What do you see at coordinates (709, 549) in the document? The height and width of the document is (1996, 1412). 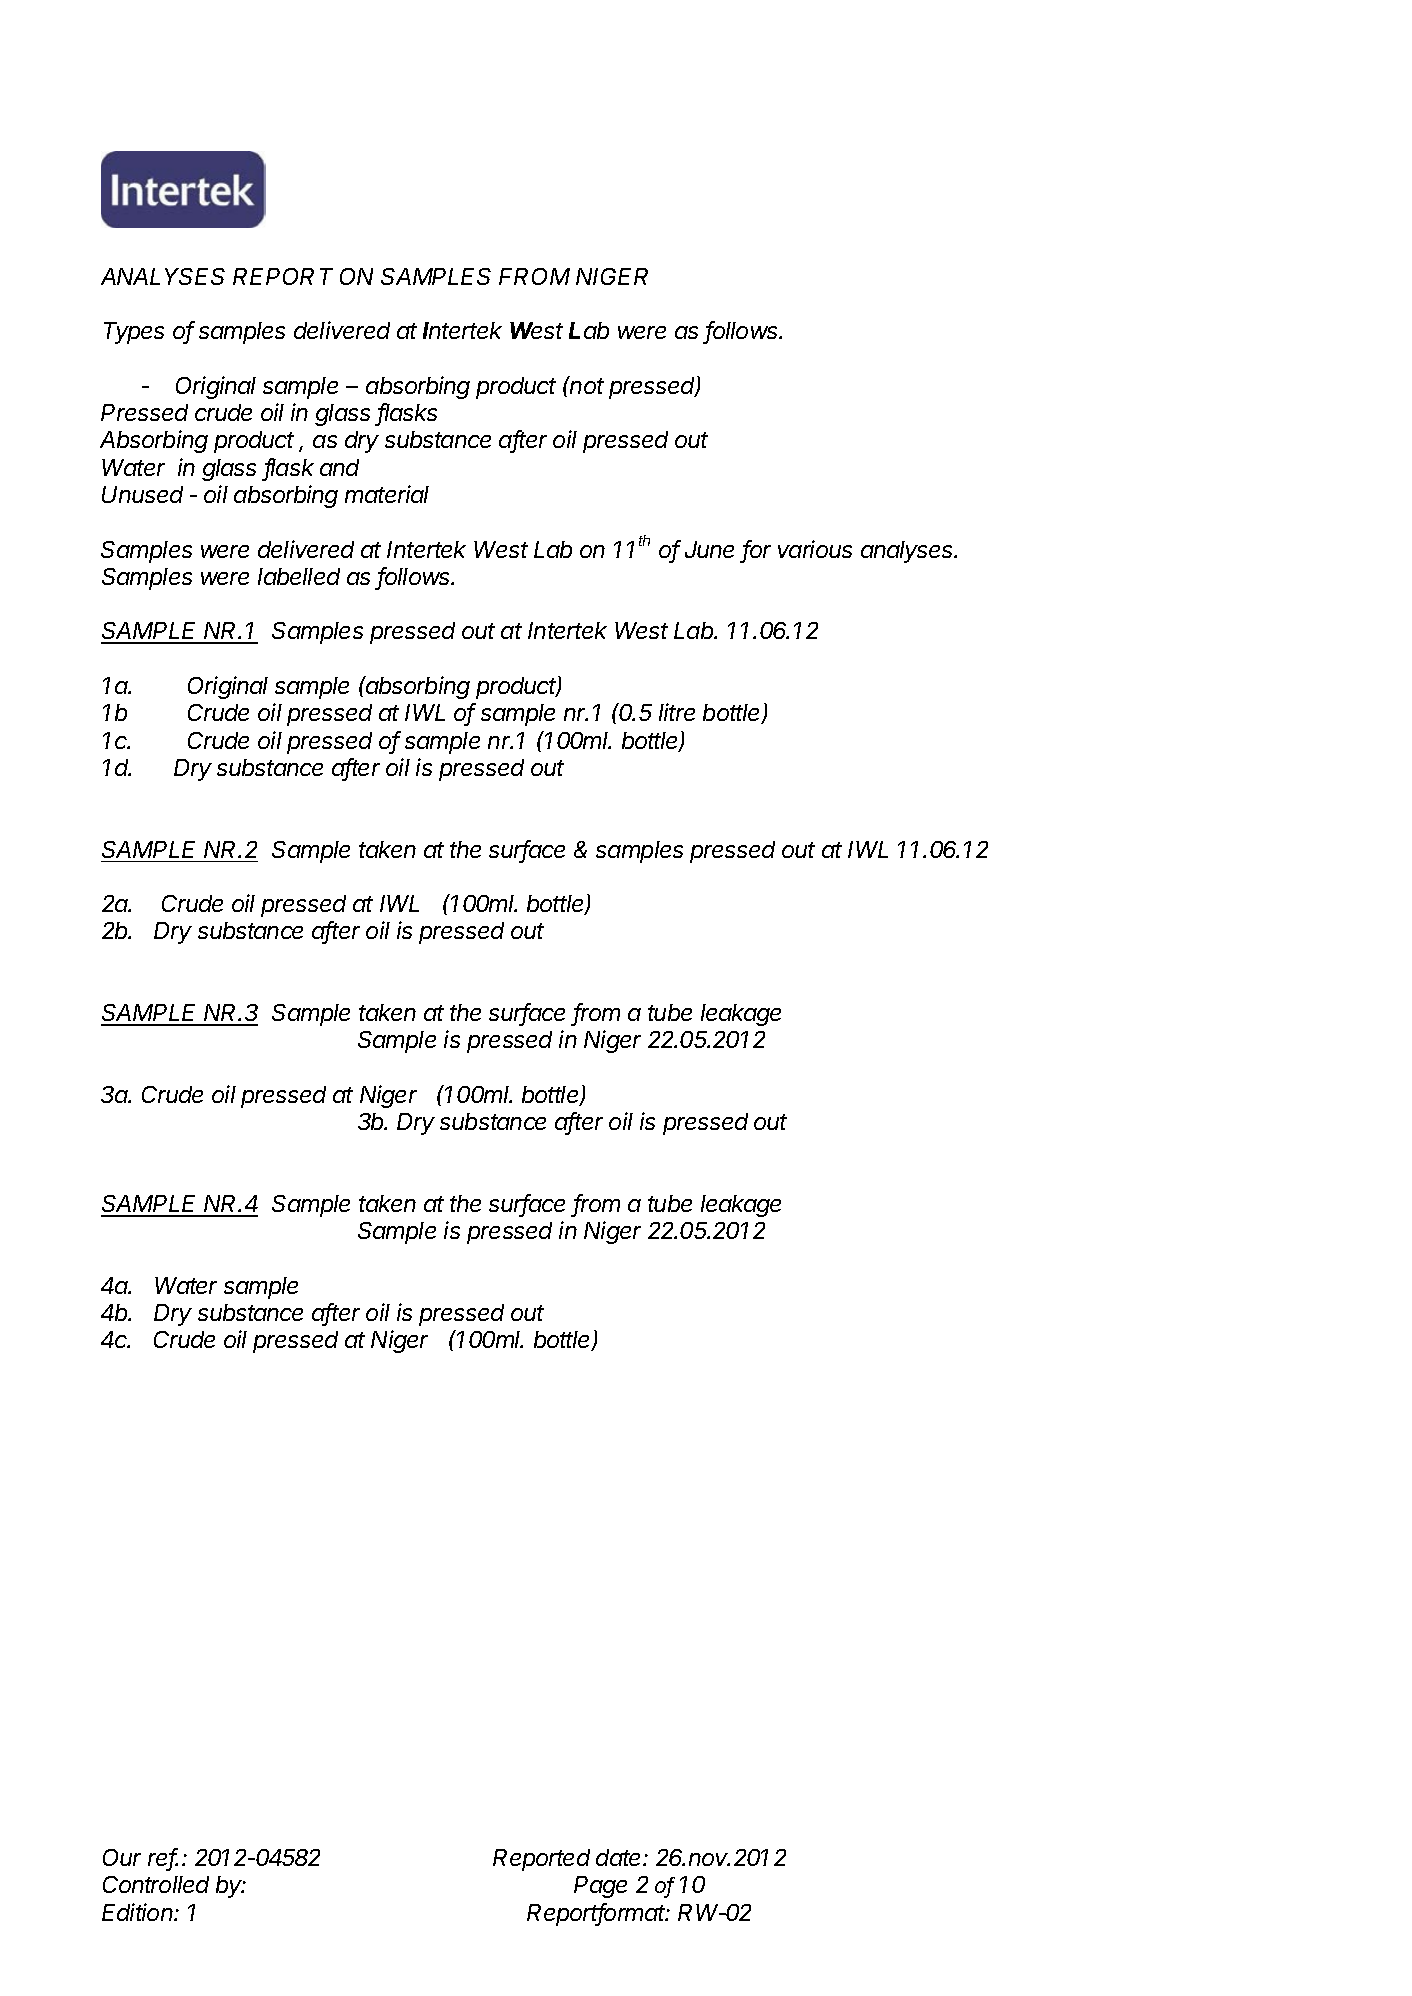 I see `June` at bounding box center [709, 549].
